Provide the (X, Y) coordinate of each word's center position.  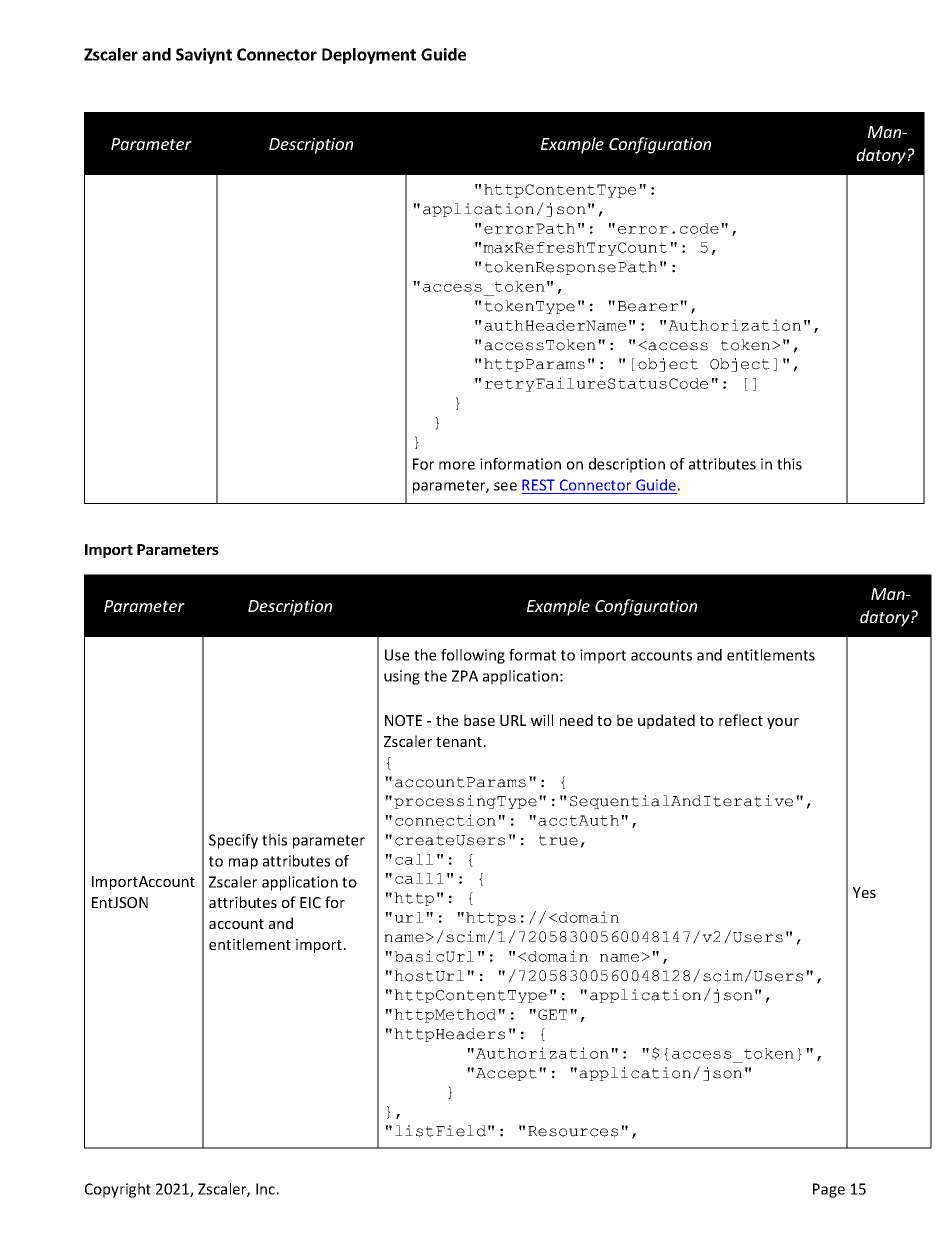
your (783, 723)
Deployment (369, 56)
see (505, 486)
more (457, 465)
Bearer (648, 306)
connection (445, 820)
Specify (233, 841)
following (473, 656)
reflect (741, 720)
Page (829, 1190)
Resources (573, 1131)
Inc (265, 1189)
